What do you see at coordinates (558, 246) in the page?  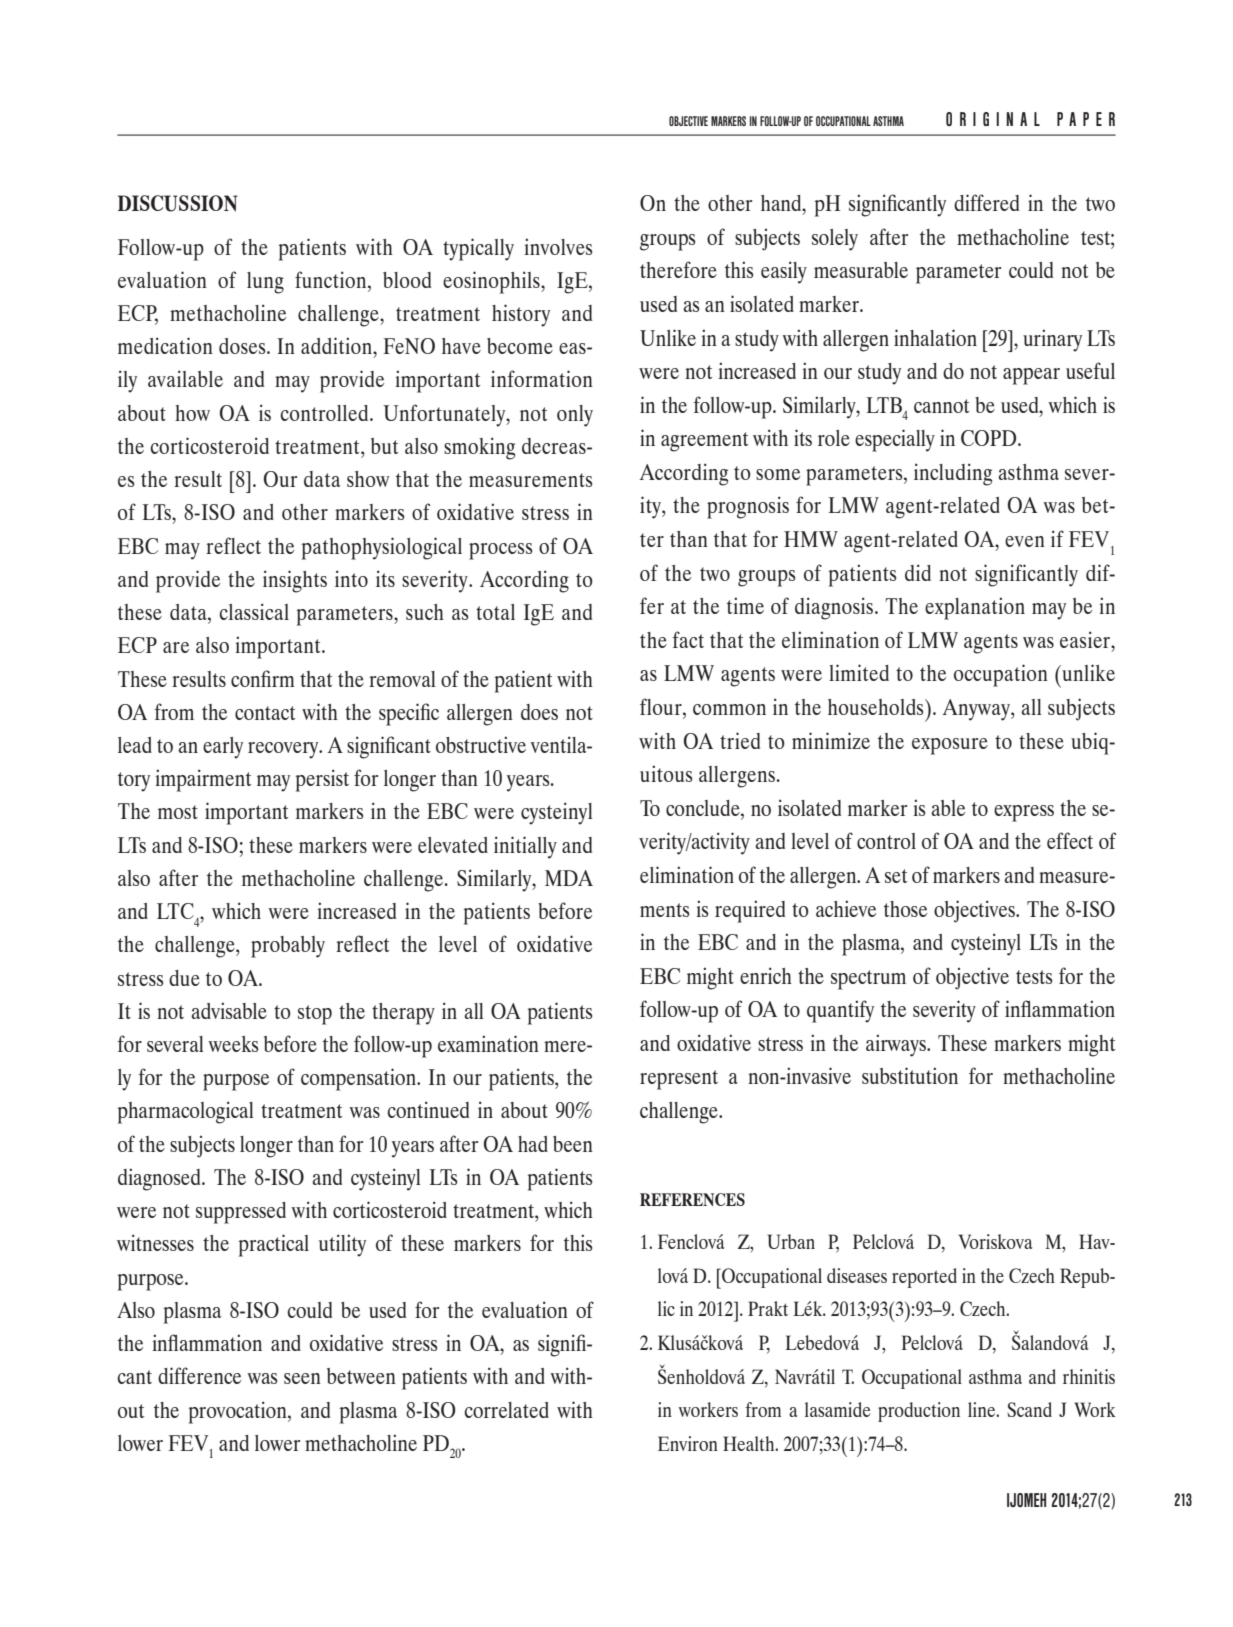 I see `involves` at bounding box center [558, 246].
